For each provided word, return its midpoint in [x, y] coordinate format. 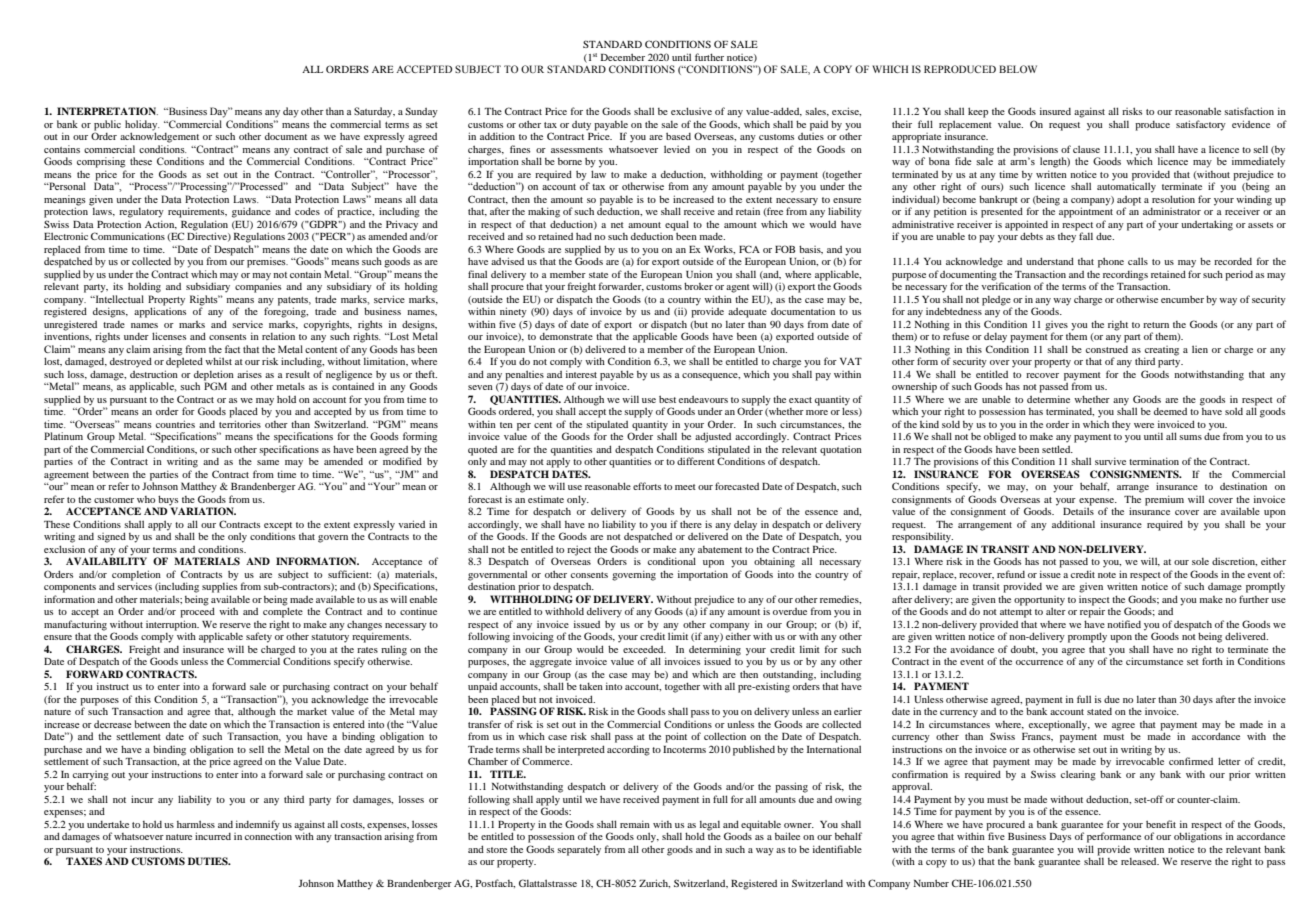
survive [1110, 461]
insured [1055, 111]
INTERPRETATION [107, 111]
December [623, 57]
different [696, 461]
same [268, 462]
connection [268, 835]
